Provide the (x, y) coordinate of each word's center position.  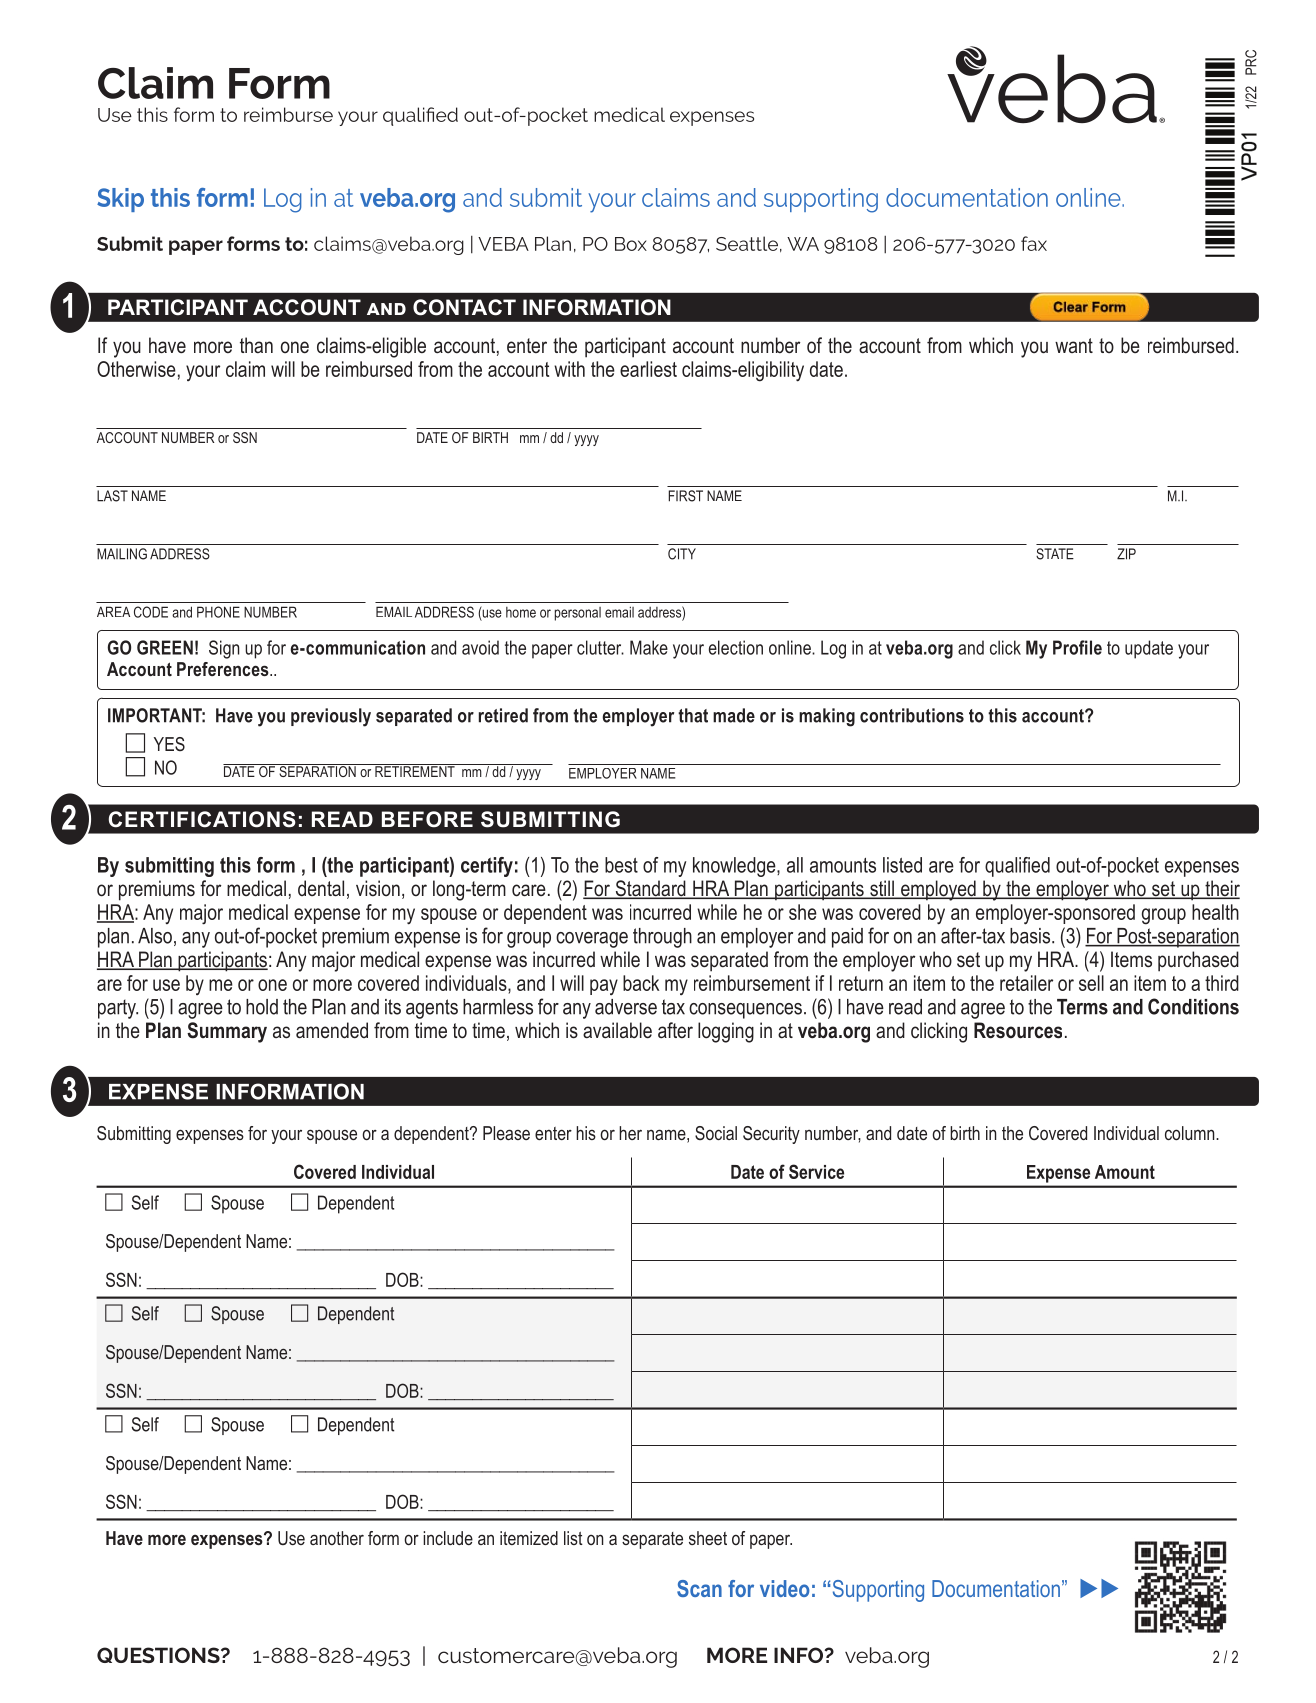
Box (631, 244)
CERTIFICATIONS (202, 819)
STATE (1055, 554)
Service (816, 1171)
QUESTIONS (159, 1655)
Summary (227, 1032)
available (617, 1030)
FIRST (685, 496)
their (1221, 889)
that (693, 715)
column (1191, 1133)
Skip (120, 200)
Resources (1018, 1030)
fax (1034, 243)
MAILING (122, 554)
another (337, 1538)
